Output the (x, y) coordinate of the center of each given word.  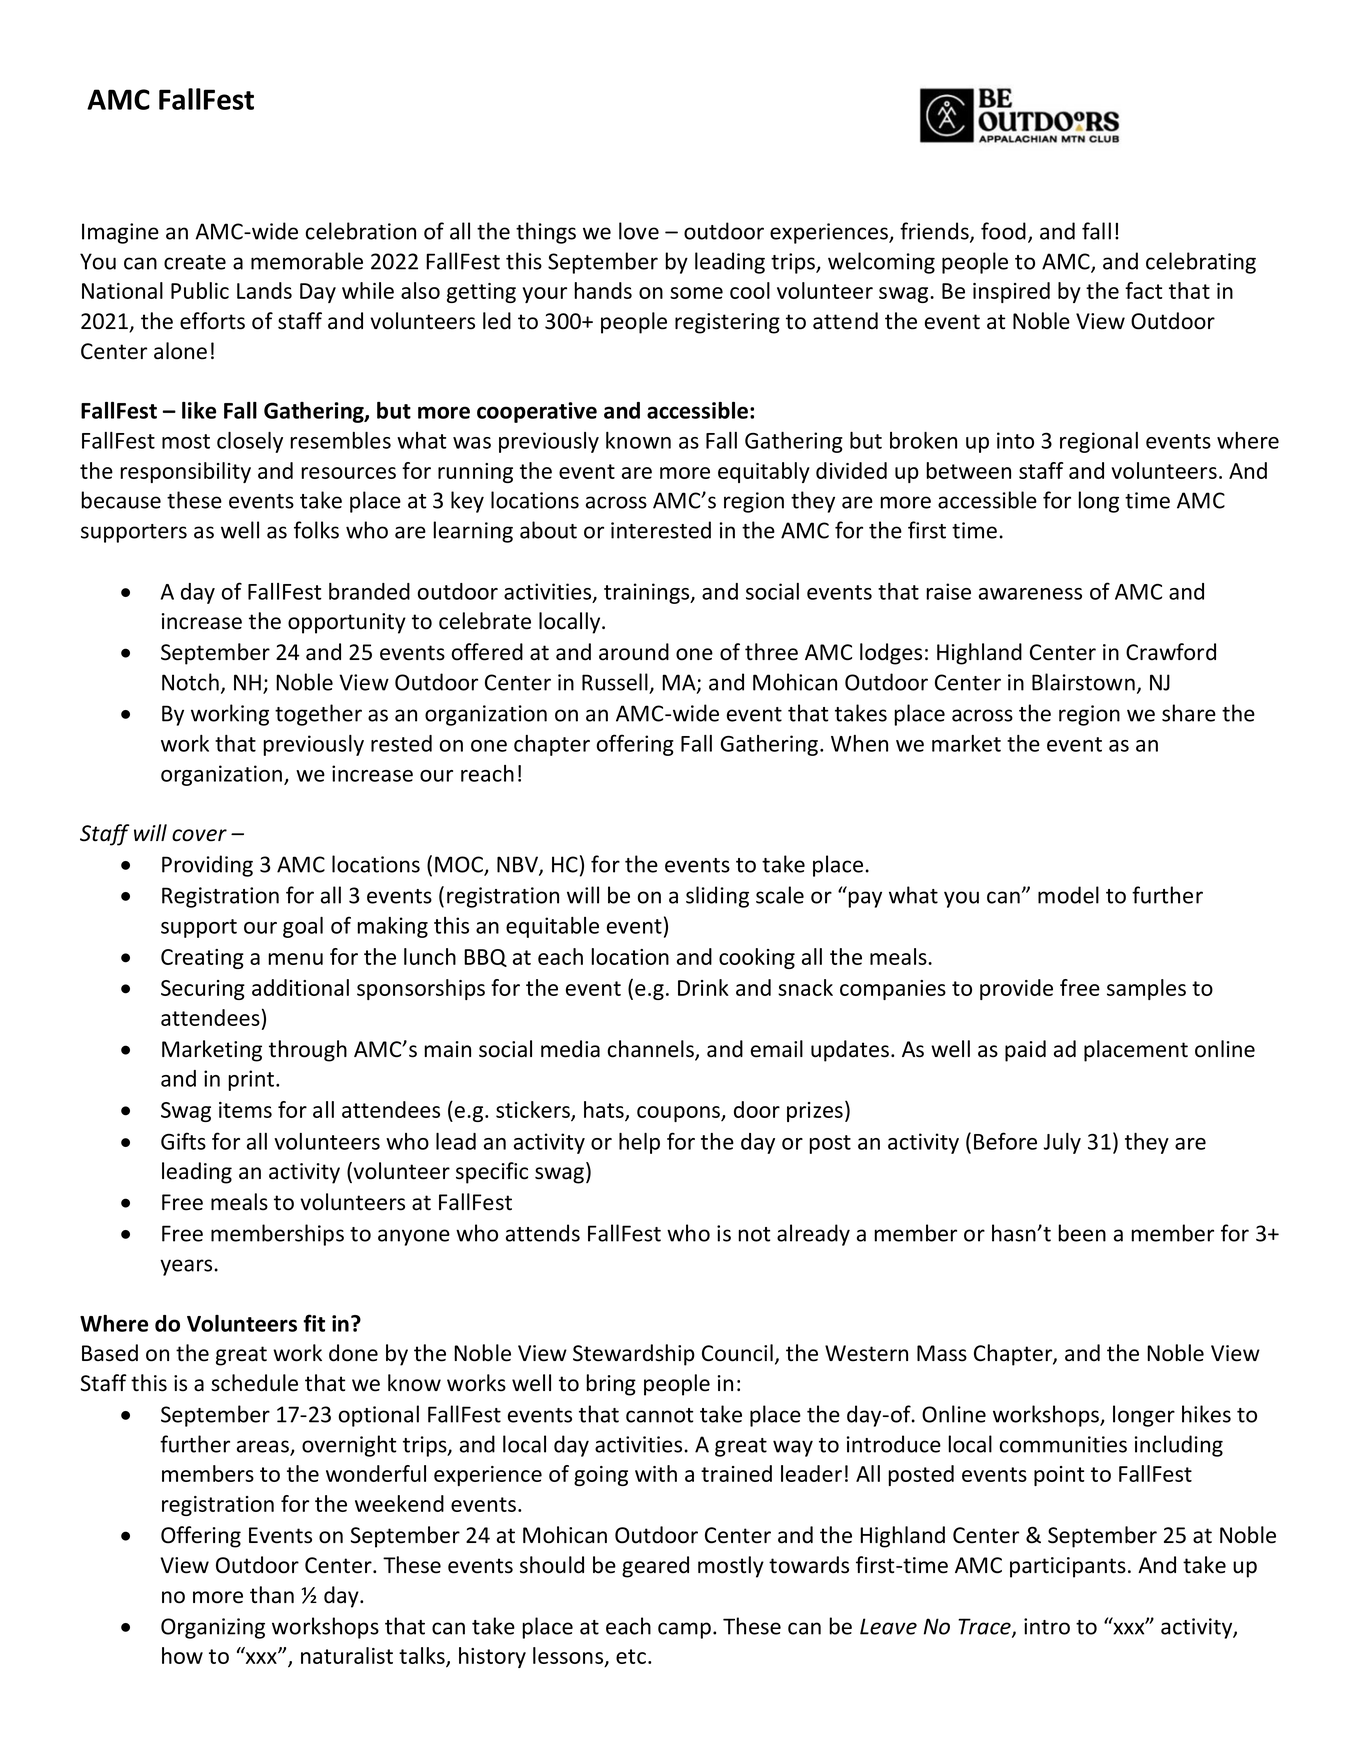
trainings (648, 593)
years (186, 1267)
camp (684, 1630)
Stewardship (634, 1355)
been (1082, 1233)
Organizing (213, 1628)
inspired (1011, 292)
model (1068, 895)
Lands (264, 290)
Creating (202, 959)
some (696, 293)
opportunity (347, 623)
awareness (1030, 594)
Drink (703, 987)
